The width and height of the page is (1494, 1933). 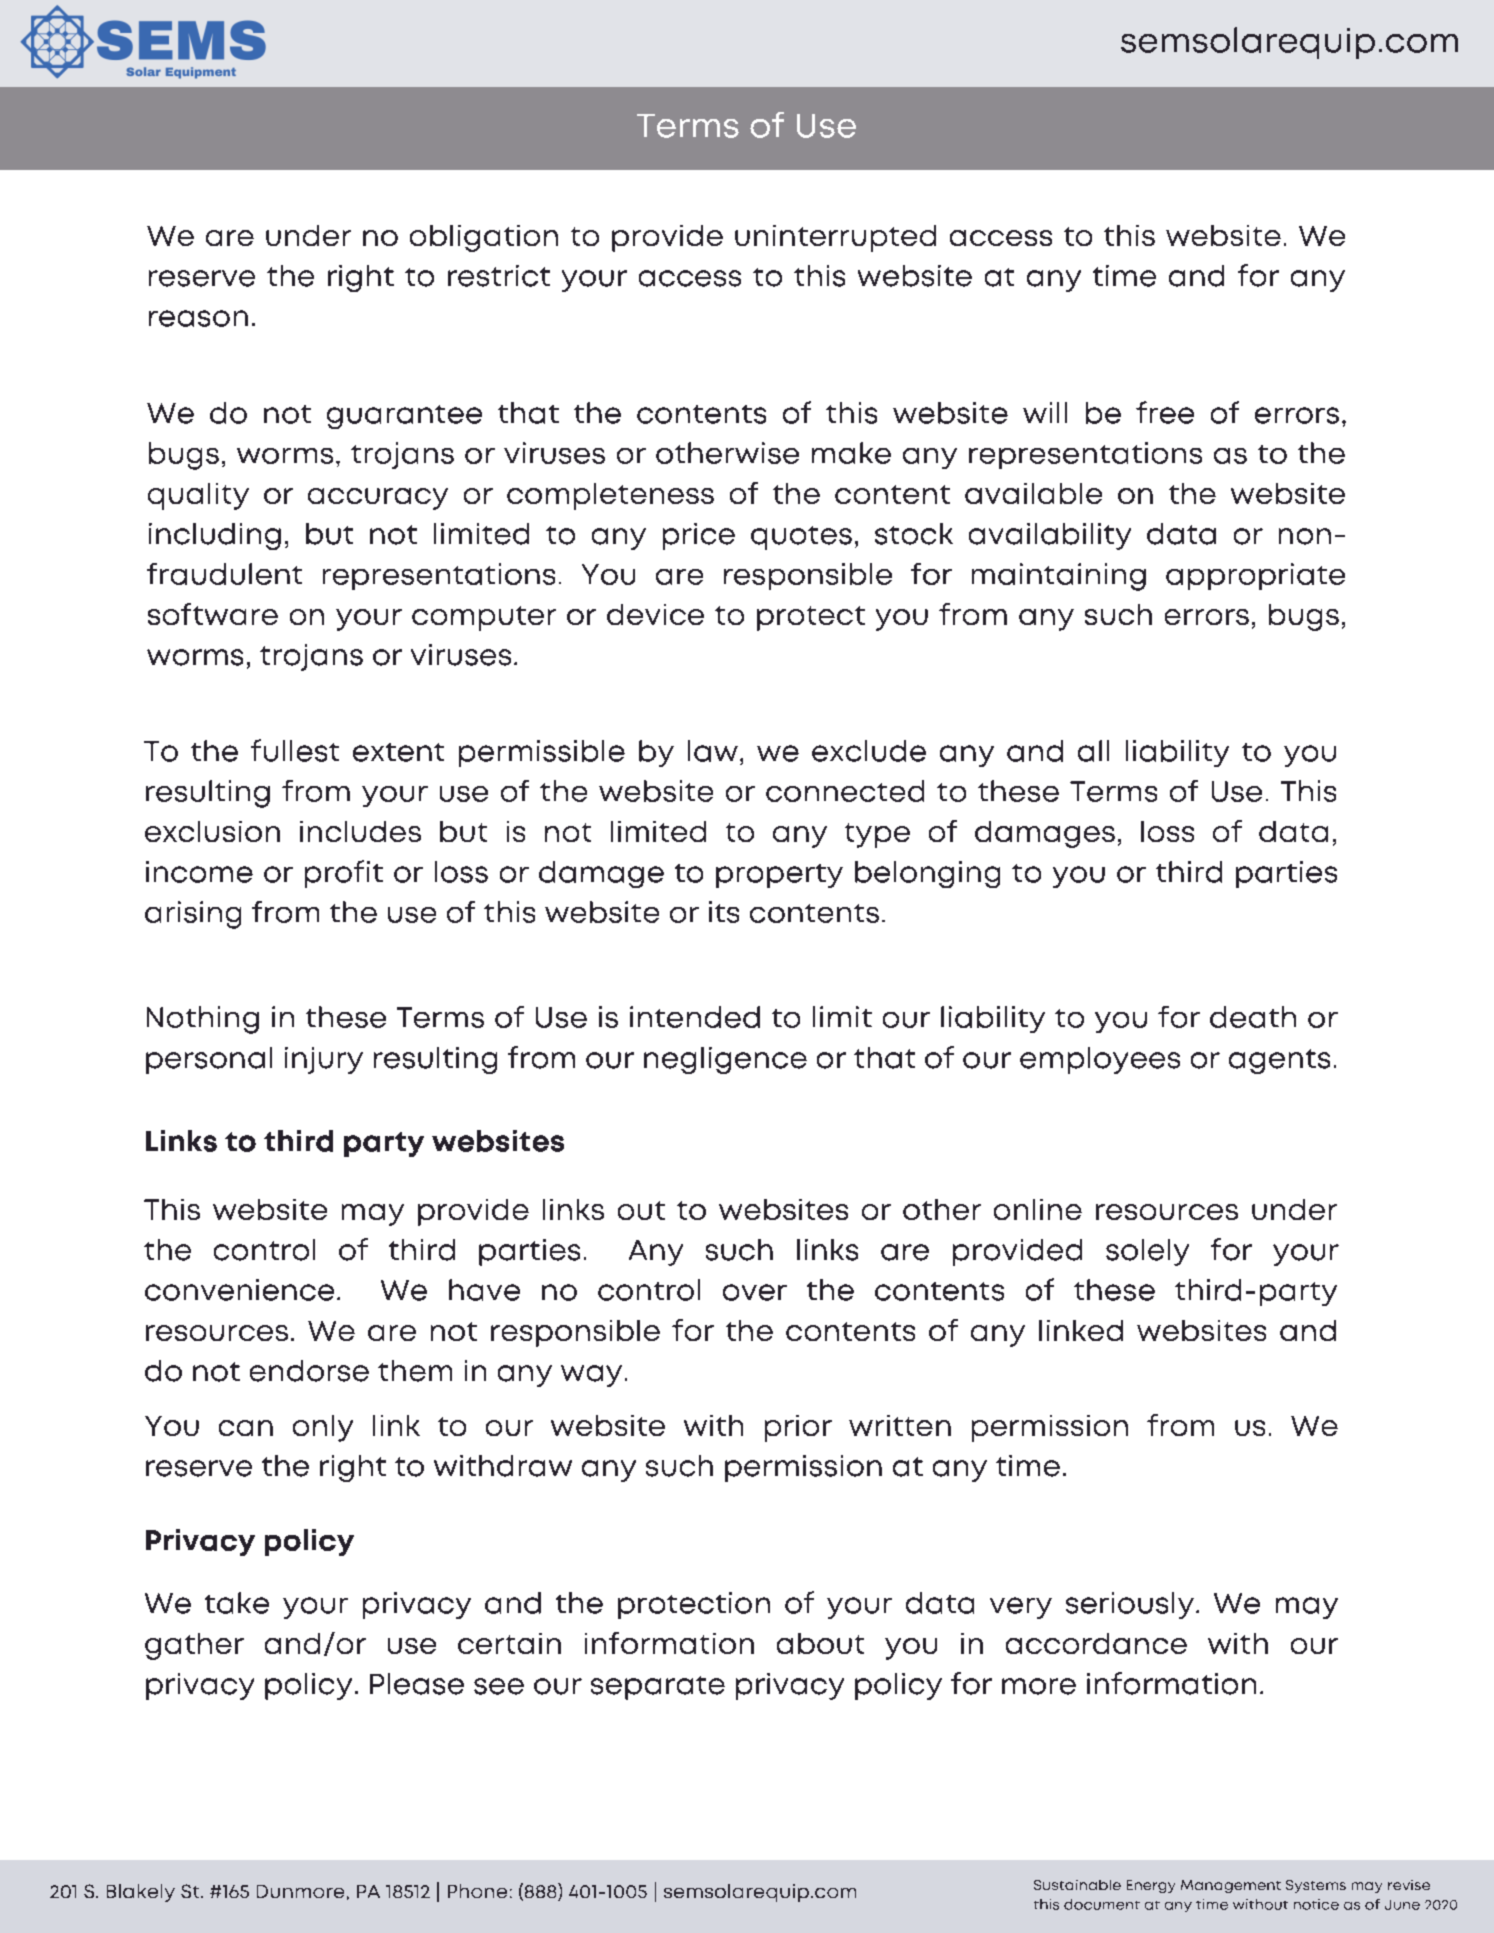 What do you see at coordinates (324, 1060) in the page?
I see `injury` at bounding box center [324, 1060].
